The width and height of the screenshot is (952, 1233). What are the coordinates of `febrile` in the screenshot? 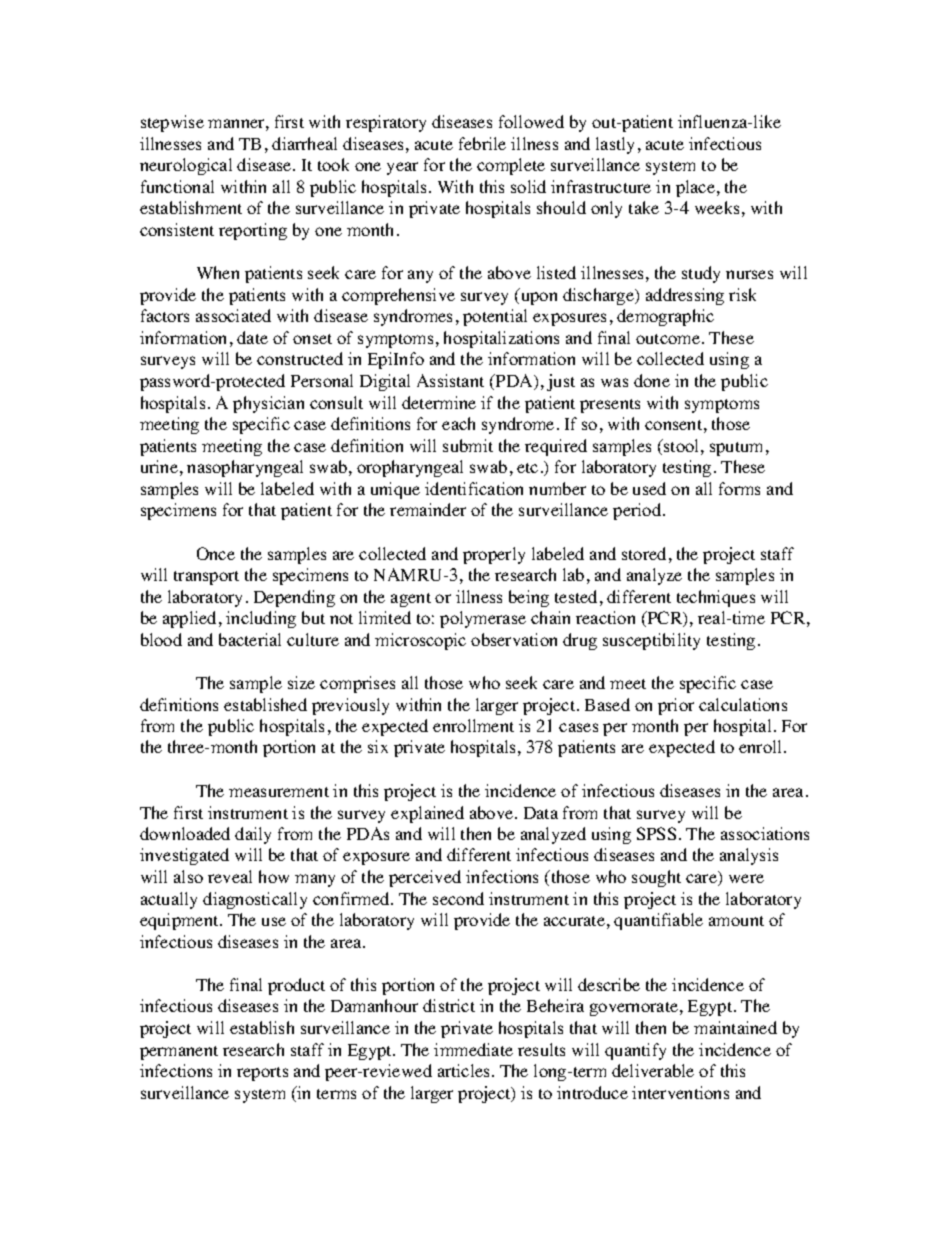 It's located at (482, 143).
